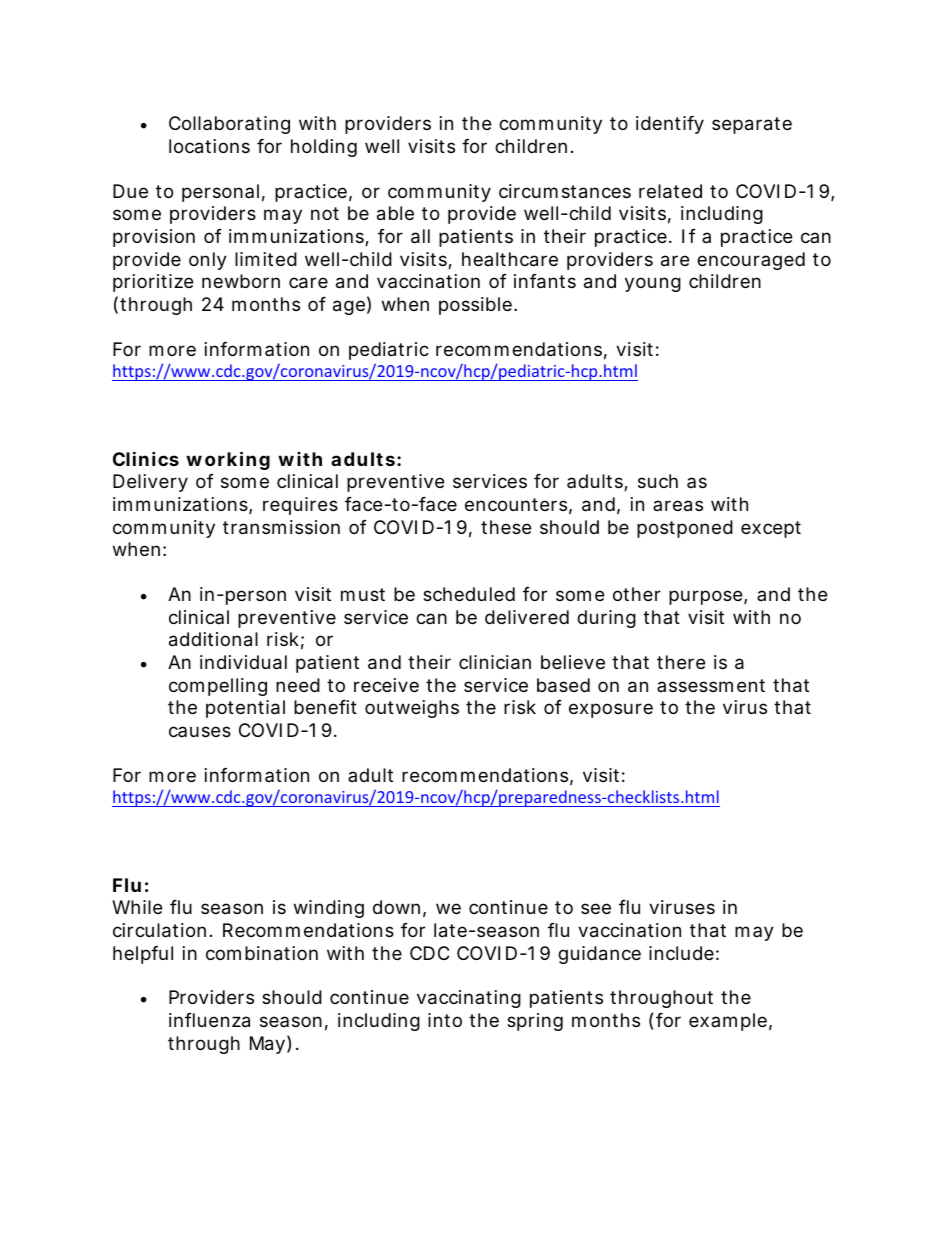 This image has height=1233, width=952. Describe the element at coordinates (209, 146) in the image. I see `locations` at that location.
